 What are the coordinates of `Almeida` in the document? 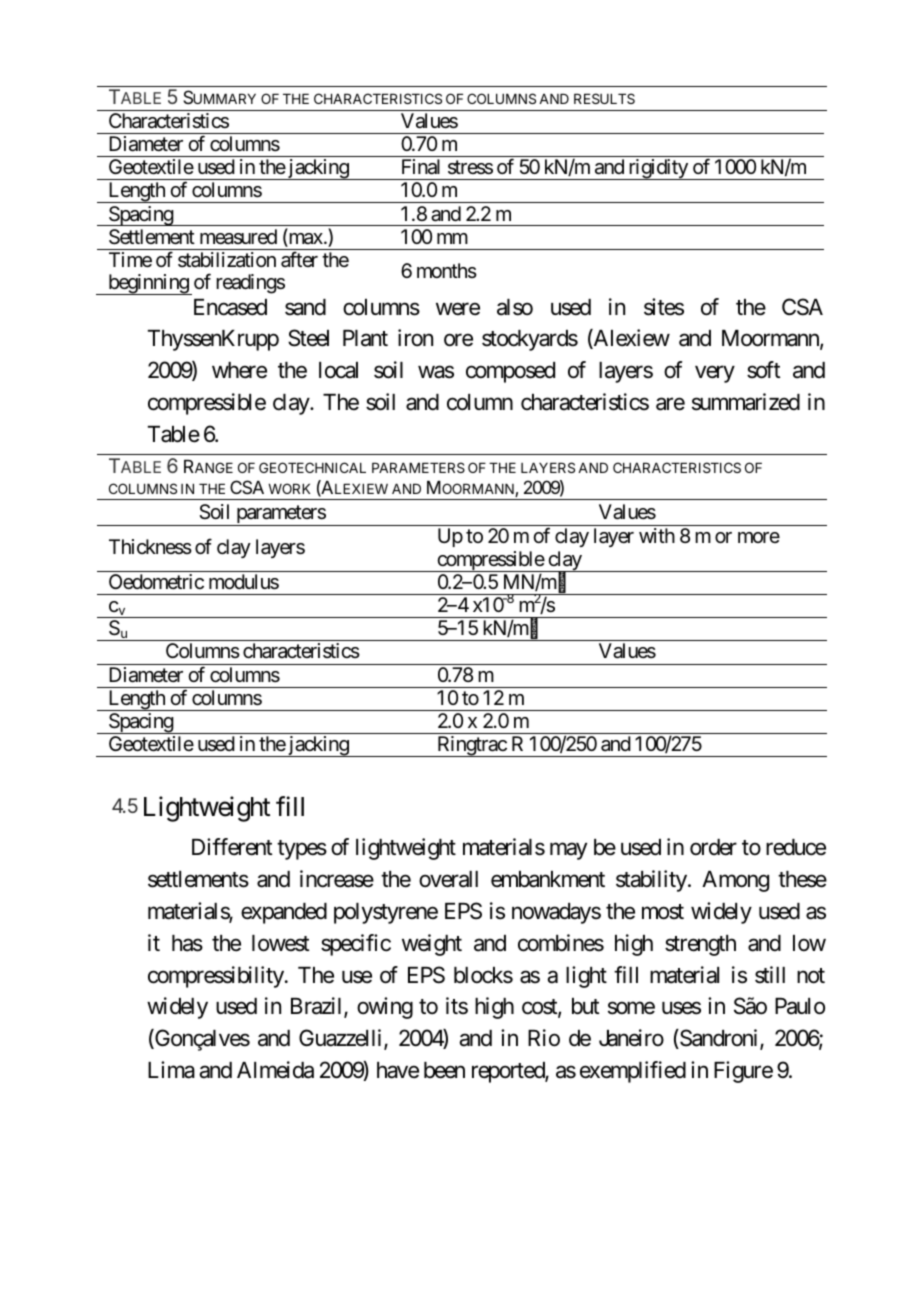 It's located at (275, 1070).
